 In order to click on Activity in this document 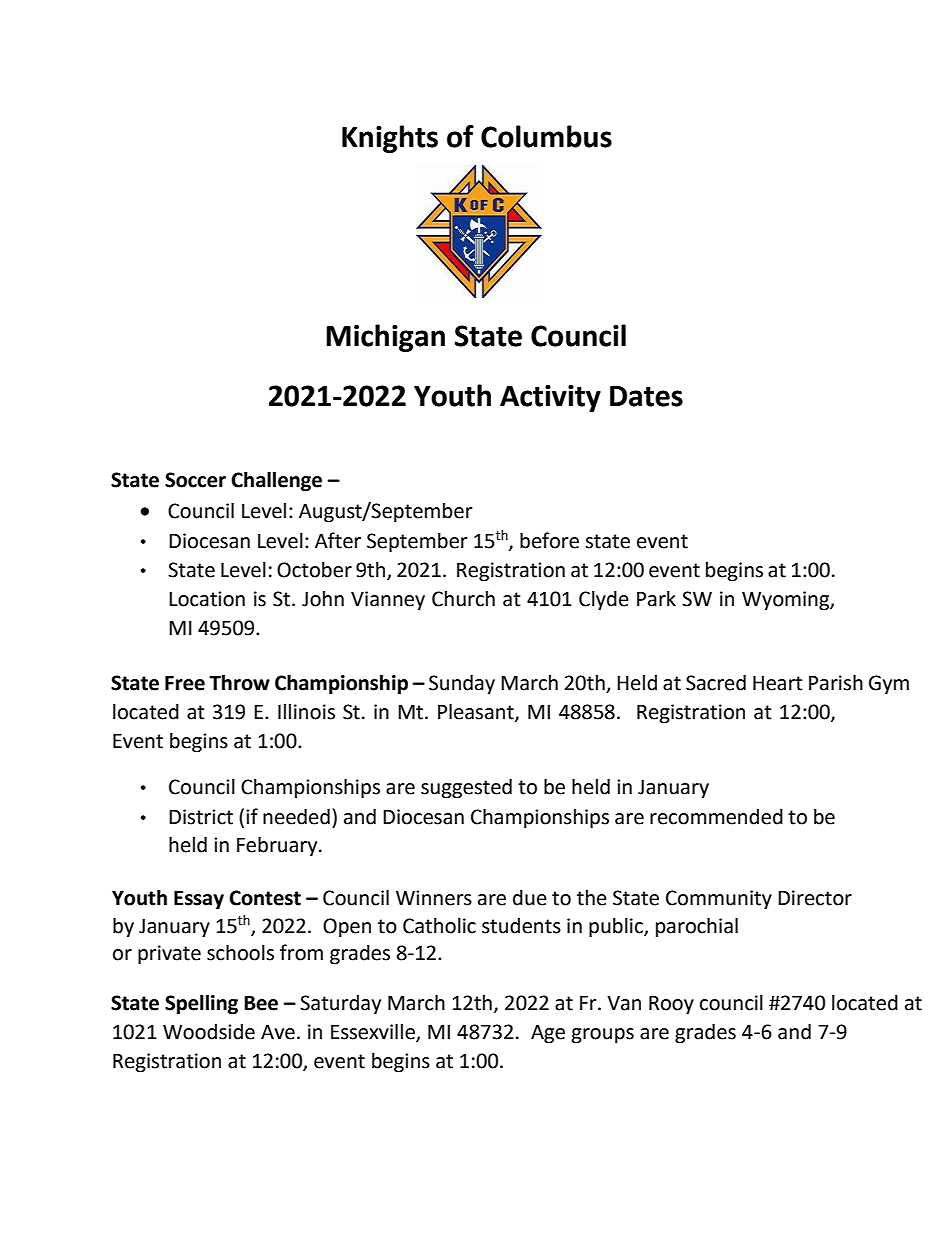, I will do `click(550, 398)`.
